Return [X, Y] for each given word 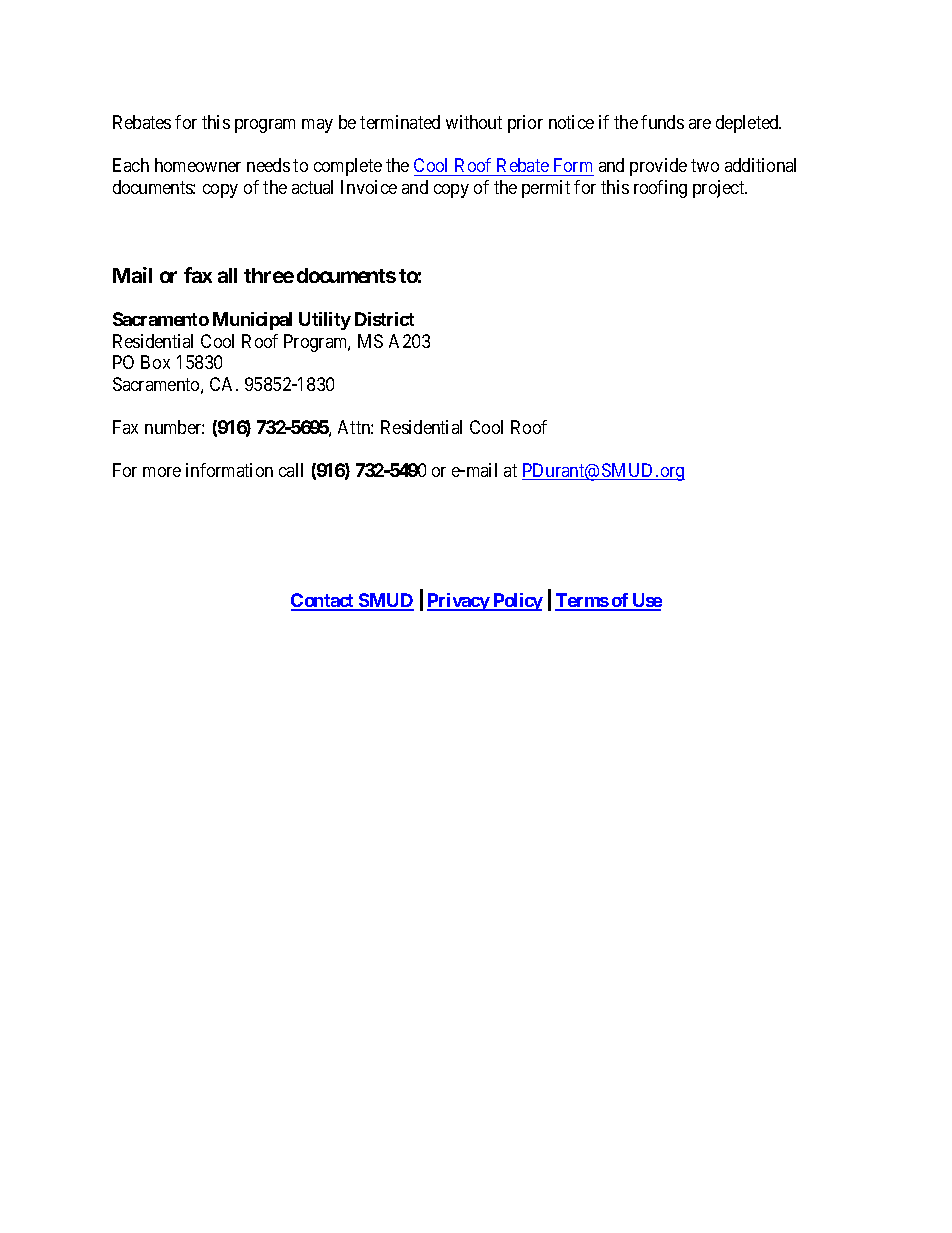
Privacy [459, 602]
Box [155, 362]
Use [646, 601]
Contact [324, 601]
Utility [325, 321]
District [384, 319]
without [474, 122]
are [700, 124]
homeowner [198, 165]
